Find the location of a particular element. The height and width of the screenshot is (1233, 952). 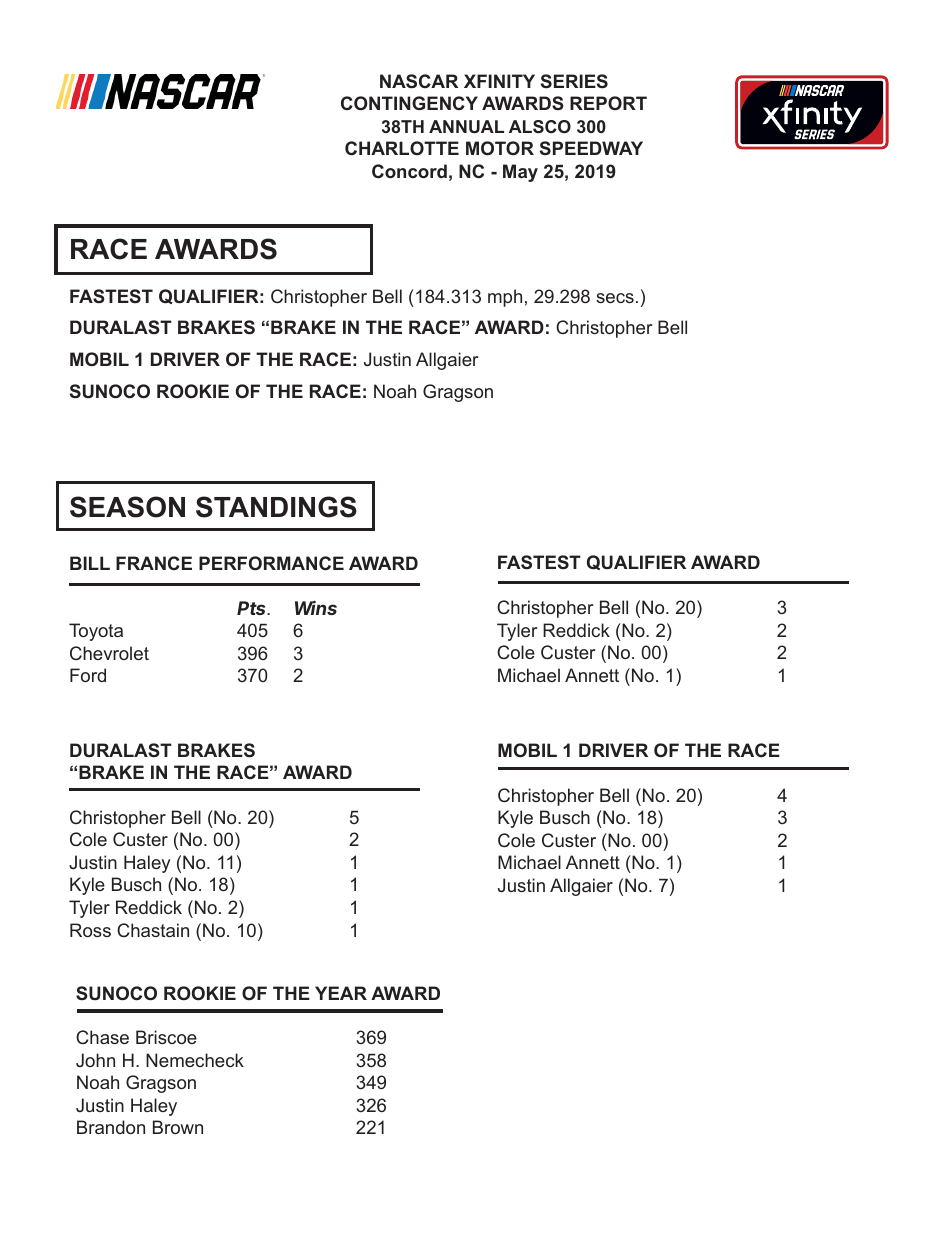

CHARLOTTE is located at coordinates (402, 148).
